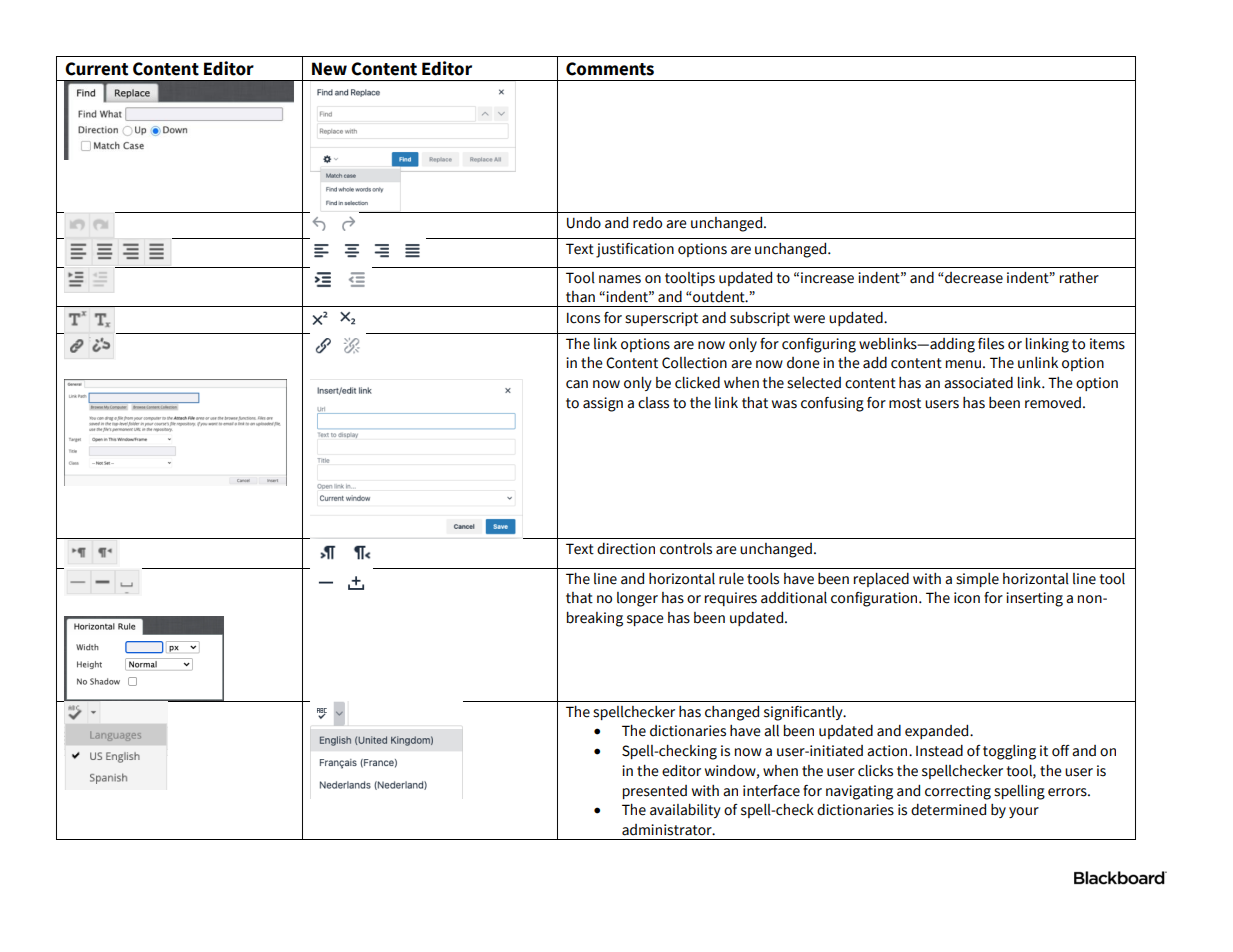  What do you see at coordinates (655, 792) in the page?
I see `presented` at bounding box center [655, 792].
